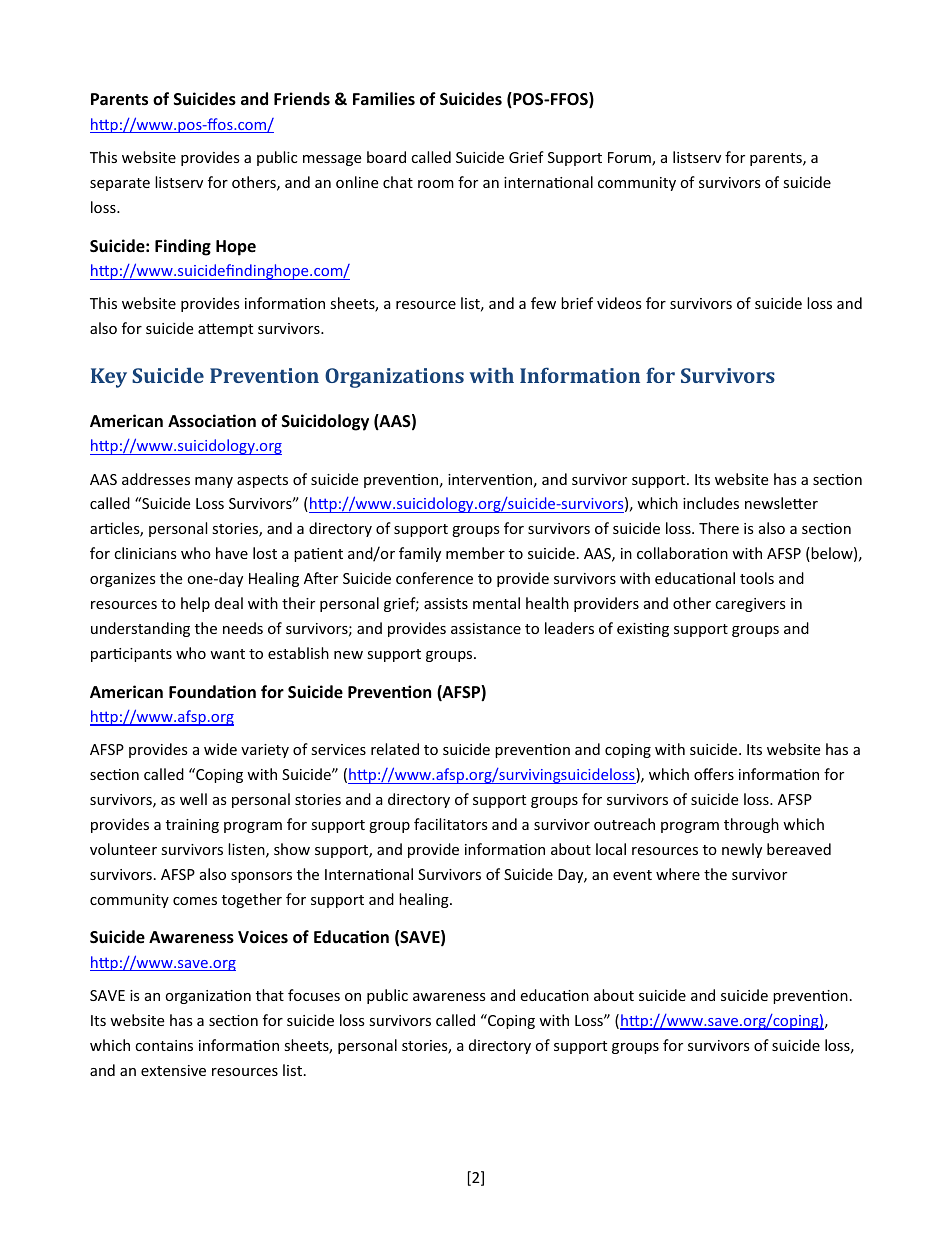 The width and height of the screenshot is (952, 1233). What do you see at coordinates (386, 157) in the screenshot?
I see `board` at bounding box center [386, 157].
